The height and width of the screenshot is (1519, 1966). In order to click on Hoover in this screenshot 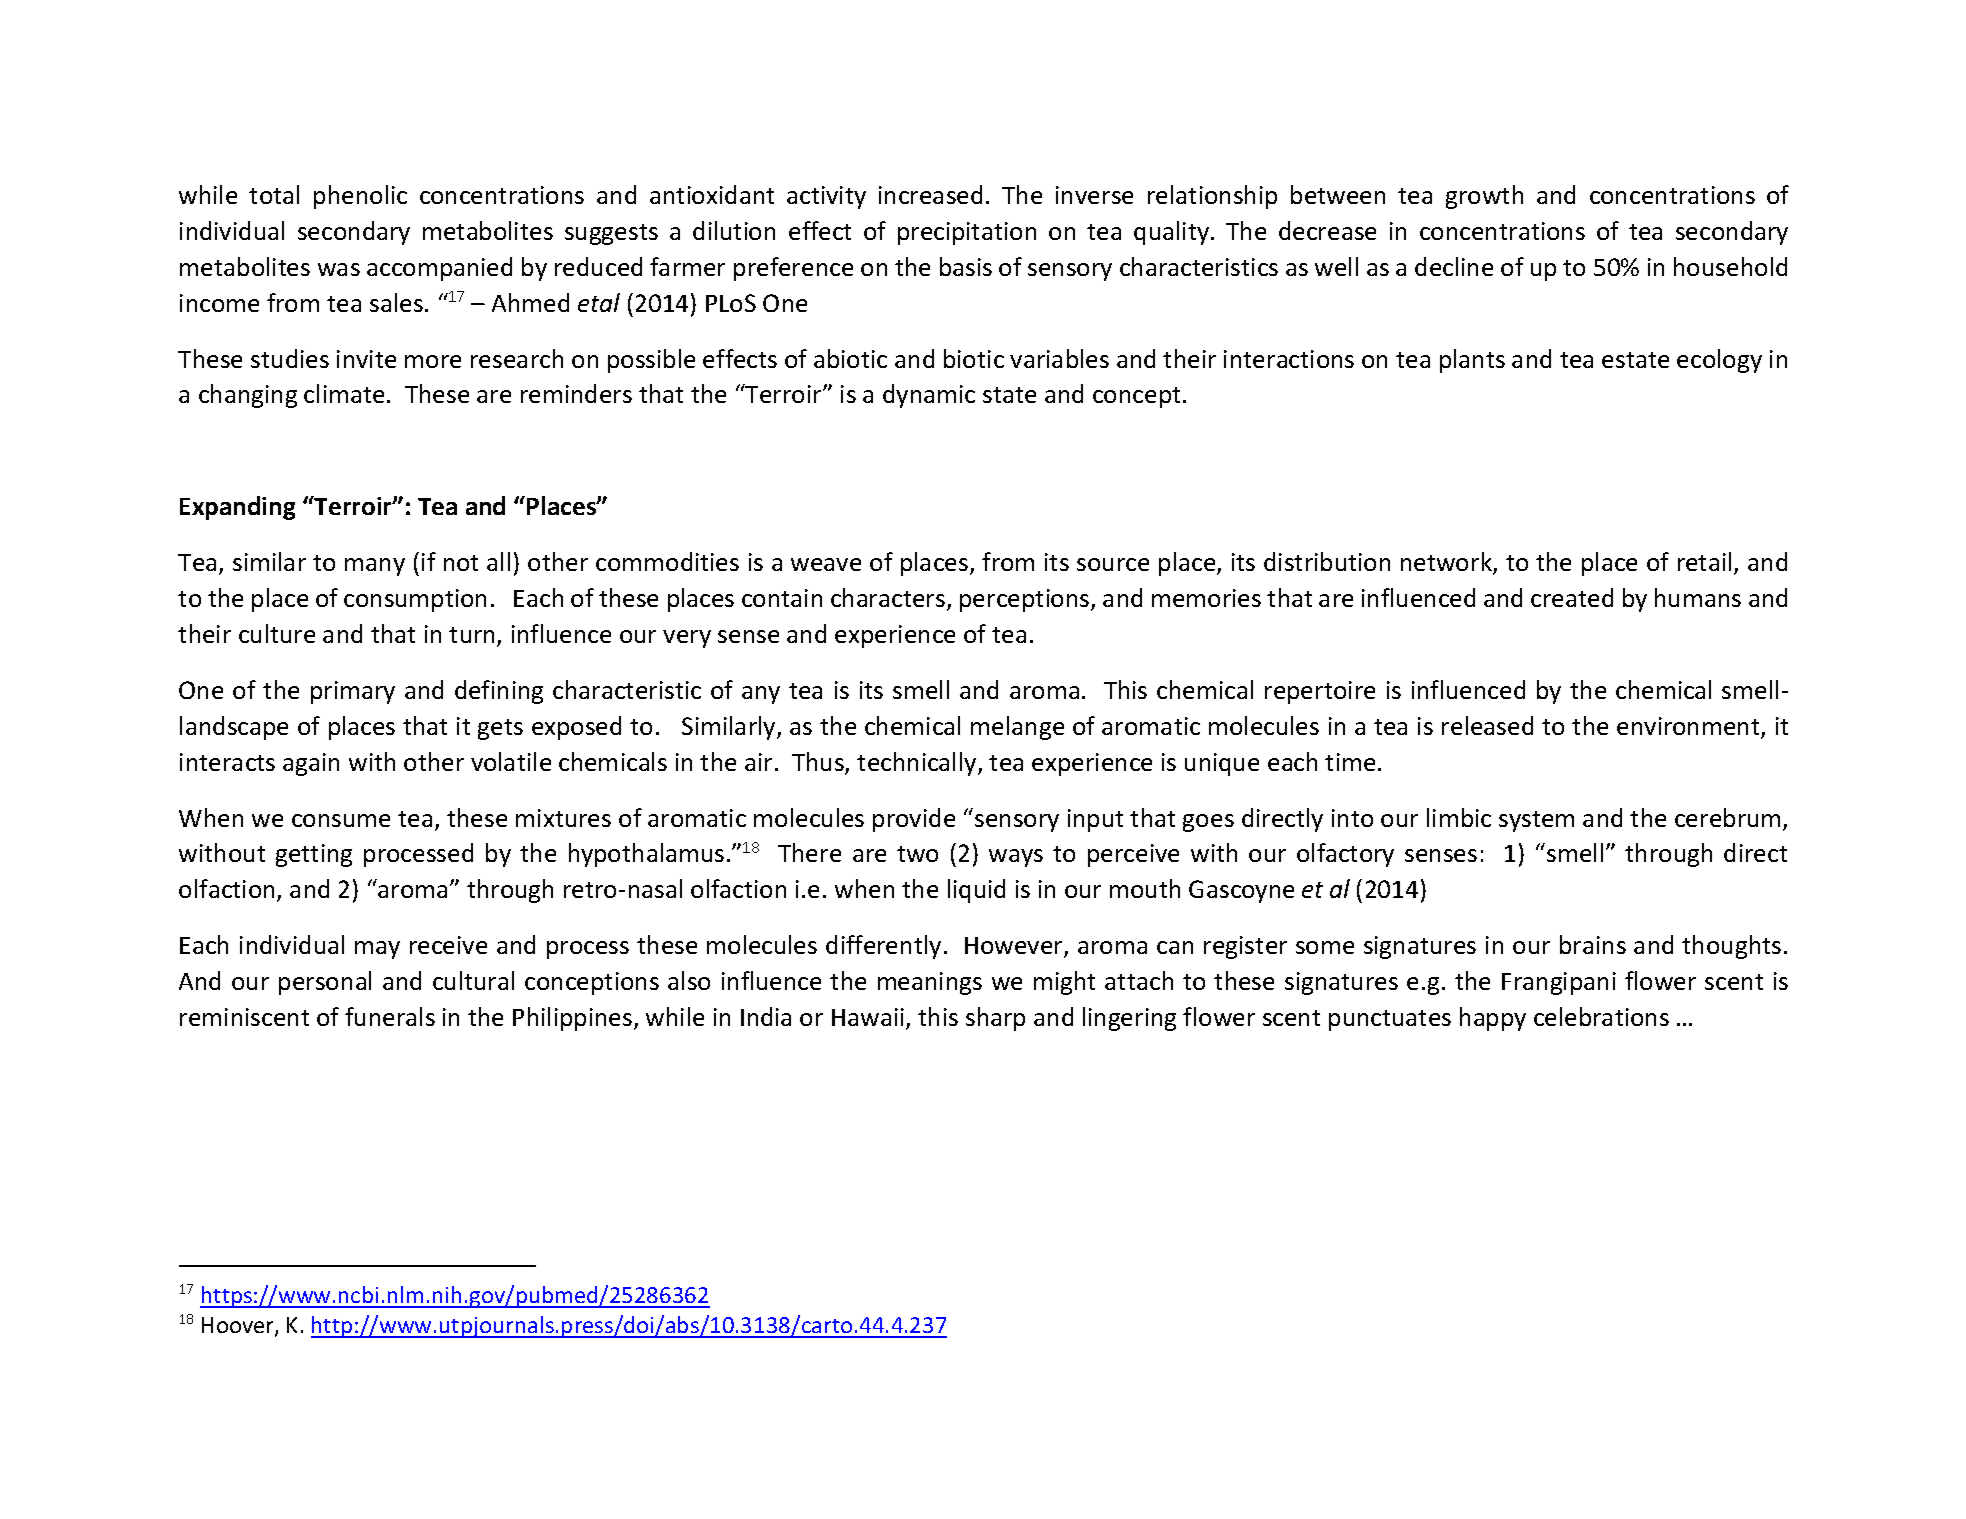, I will do `click(239, 1326)`.
